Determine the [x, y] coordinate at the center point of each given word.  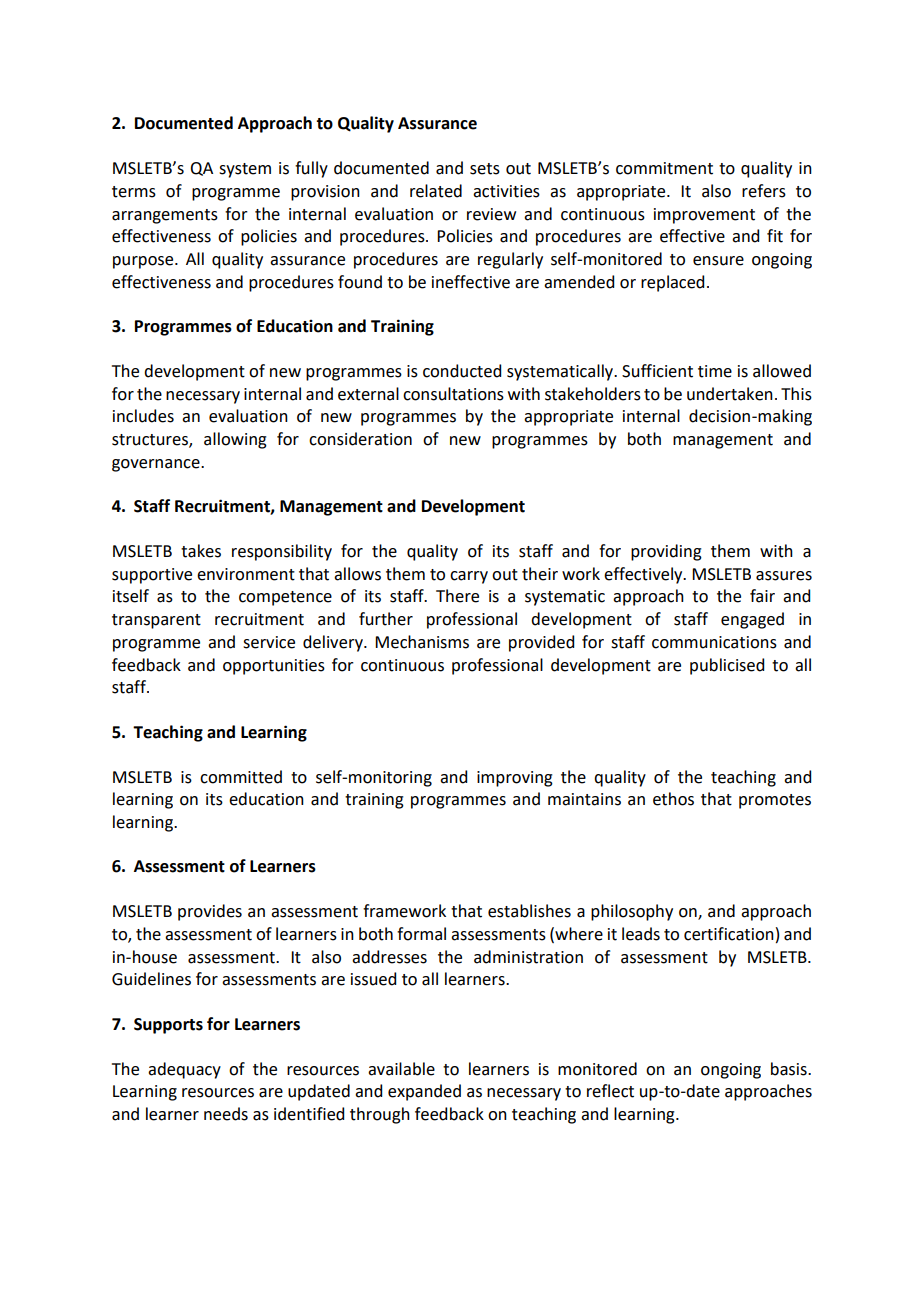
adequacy [184, 1070]
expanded [424, 1092]
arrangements [165, 216]
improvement [704, 216]
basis [790, 1069]
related [436, 191]
